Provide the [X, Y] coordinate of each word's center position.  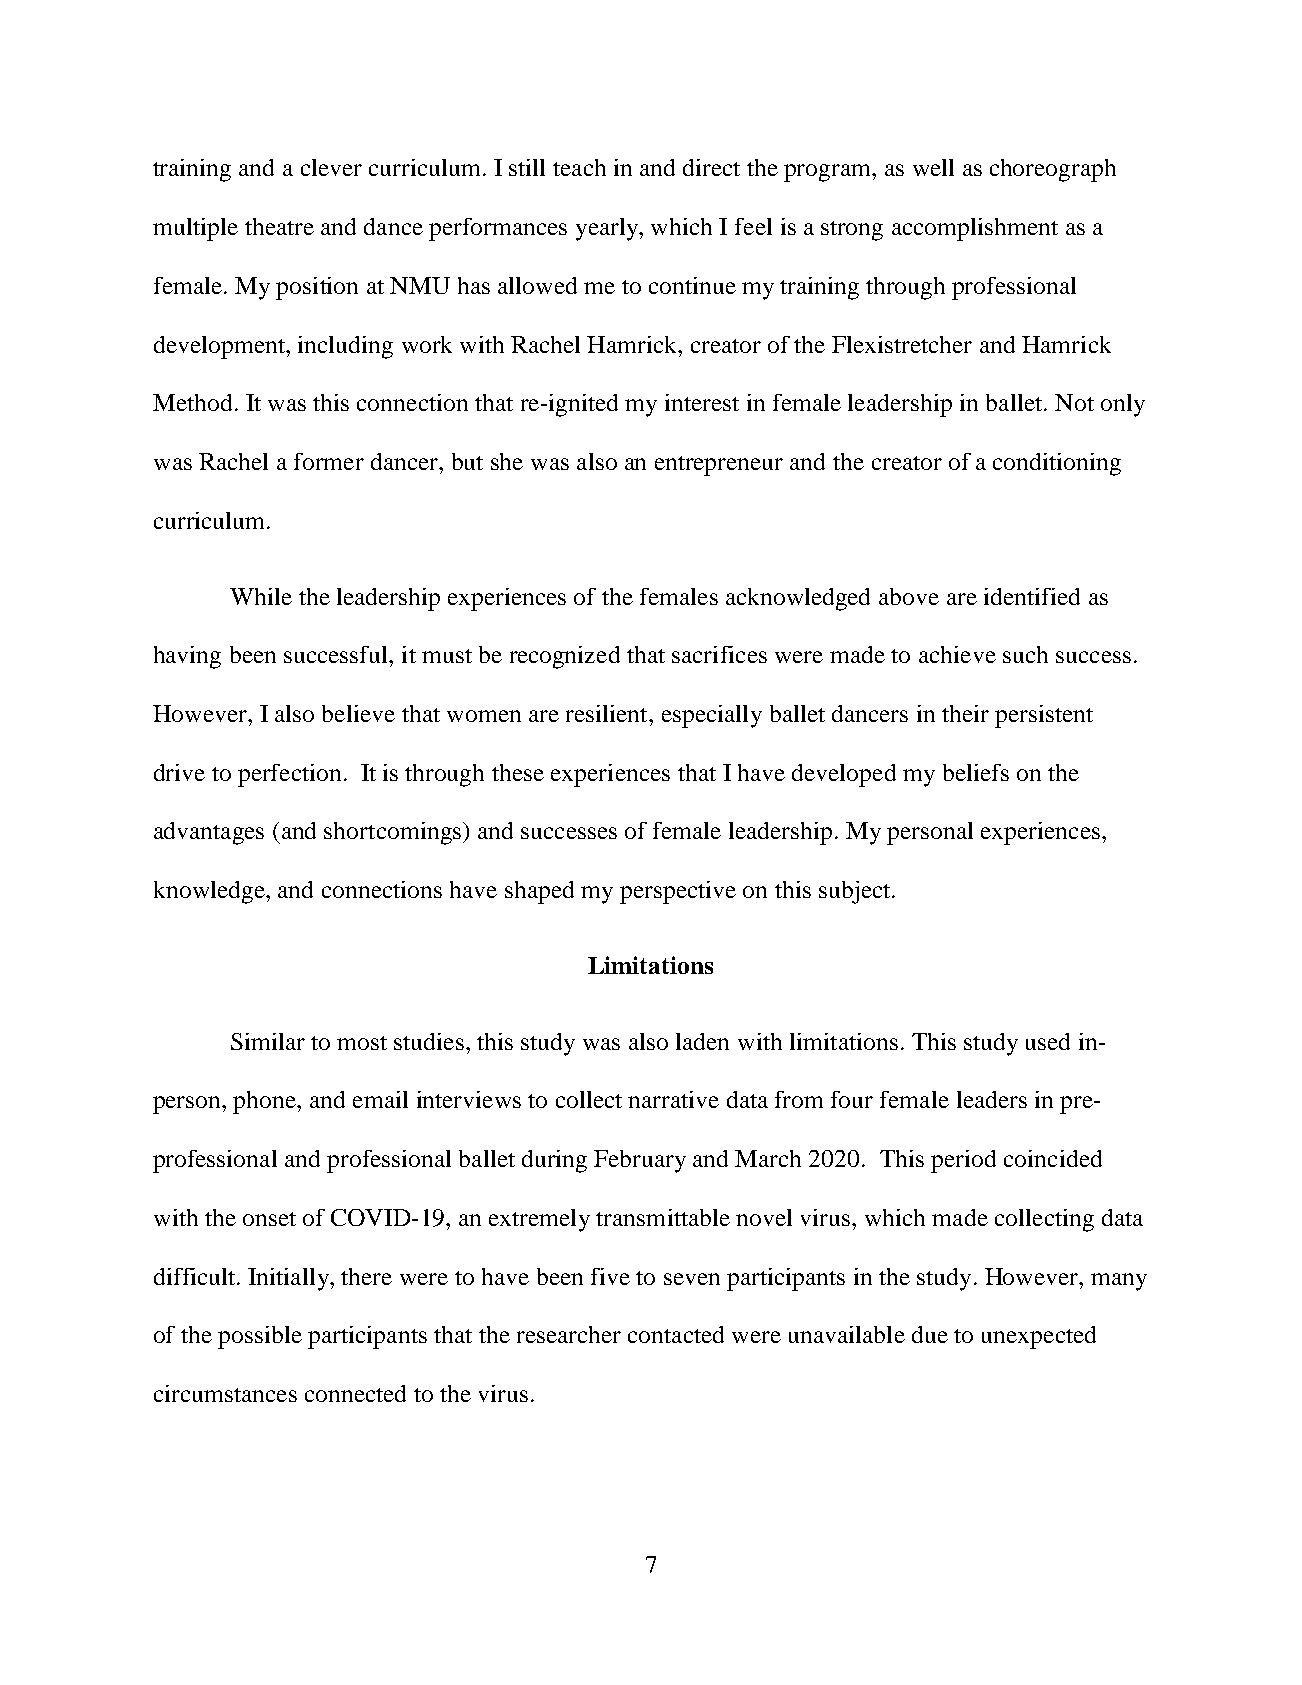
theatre [279, 226]
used [1048, 1041]
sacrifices [719, 654]
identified [1032, 596]
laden [702, 1041]
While [261, 596]
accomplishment [975, 229]
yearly [608, 229]
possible [260, 1337]
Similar [268, 1041]
